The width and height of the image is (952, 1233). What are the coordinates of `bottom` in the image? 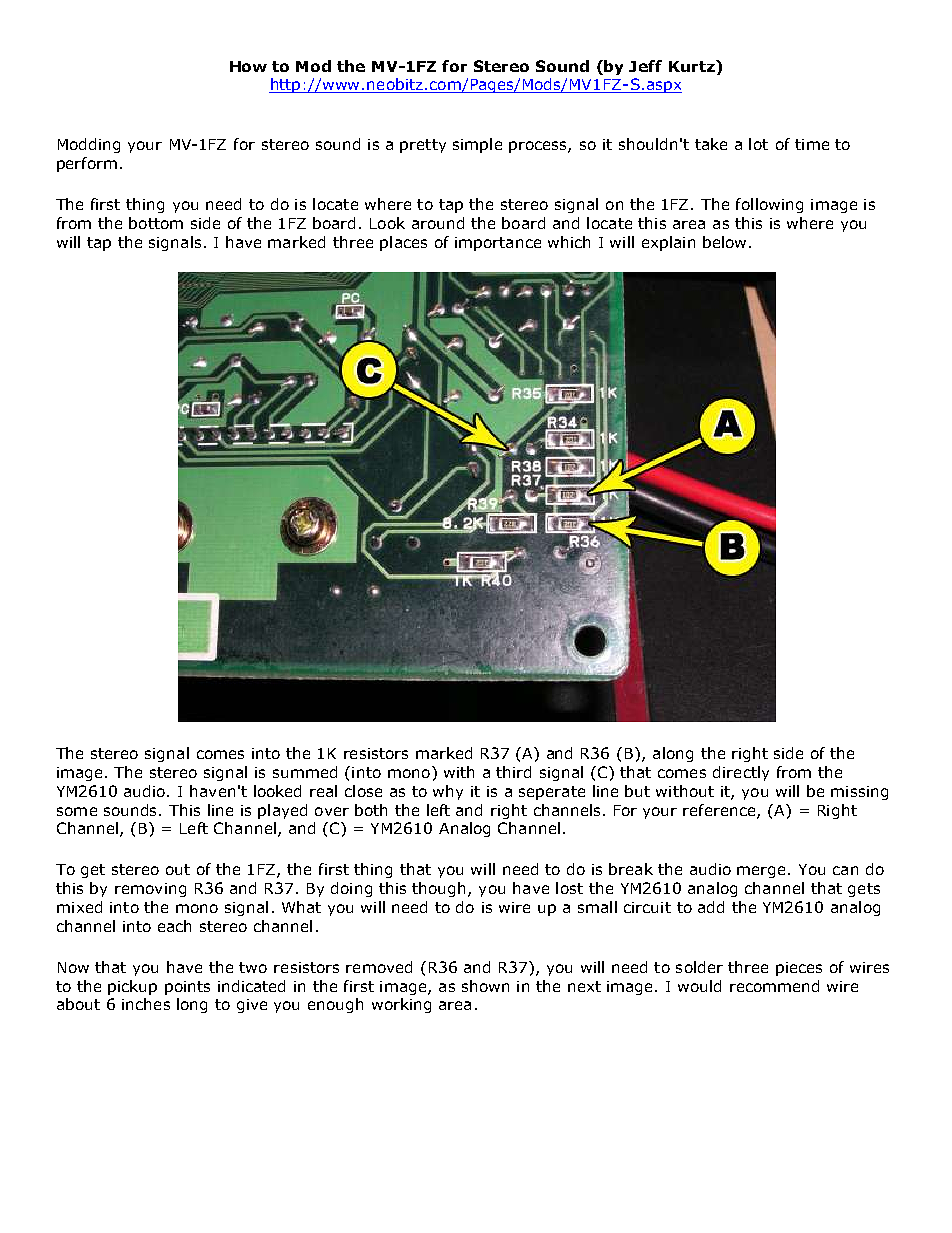 It's located at (156, 223).
